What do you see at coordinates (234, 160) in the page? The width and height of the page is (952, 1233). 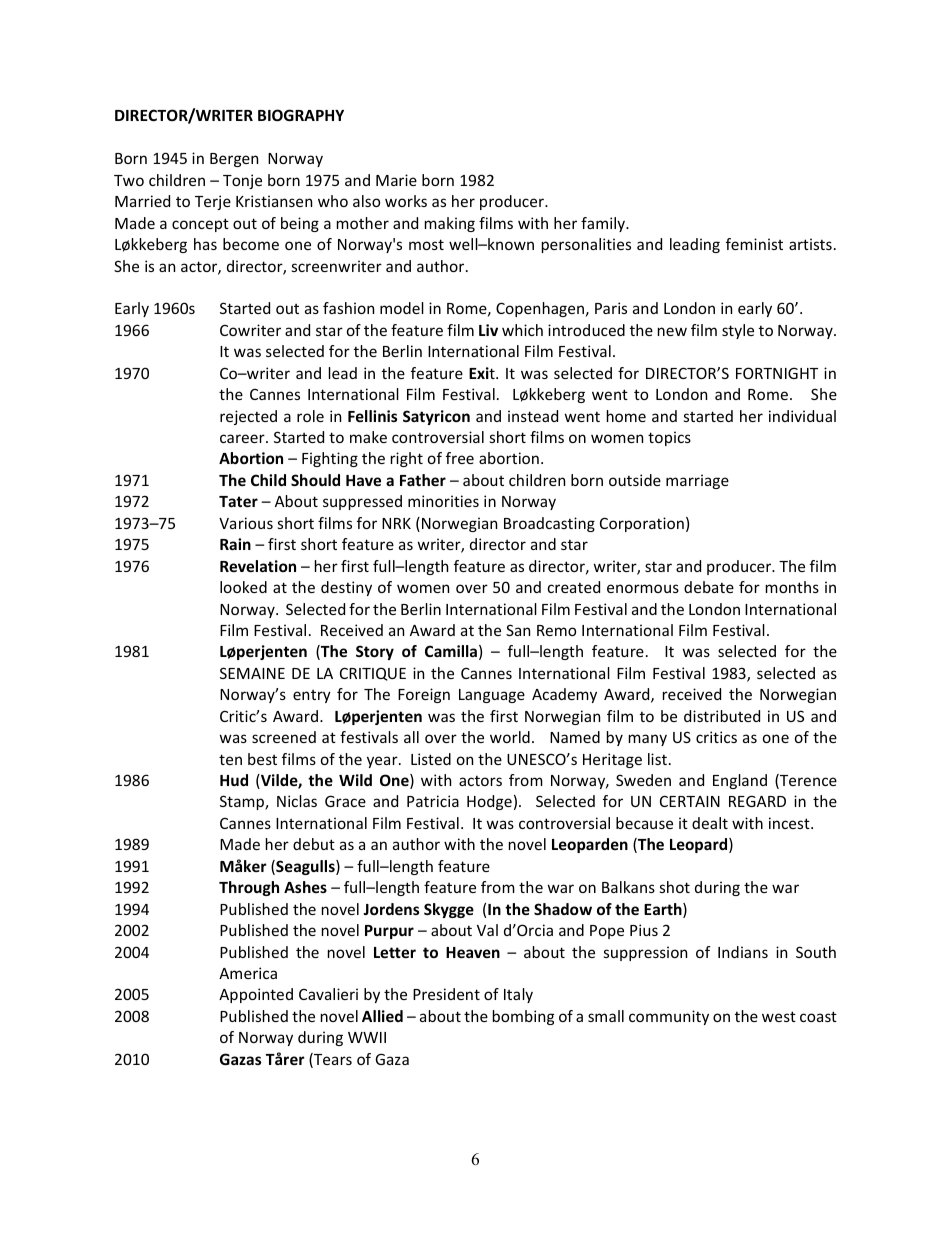 I see `Bergen` at bounding box center [234, 160].
